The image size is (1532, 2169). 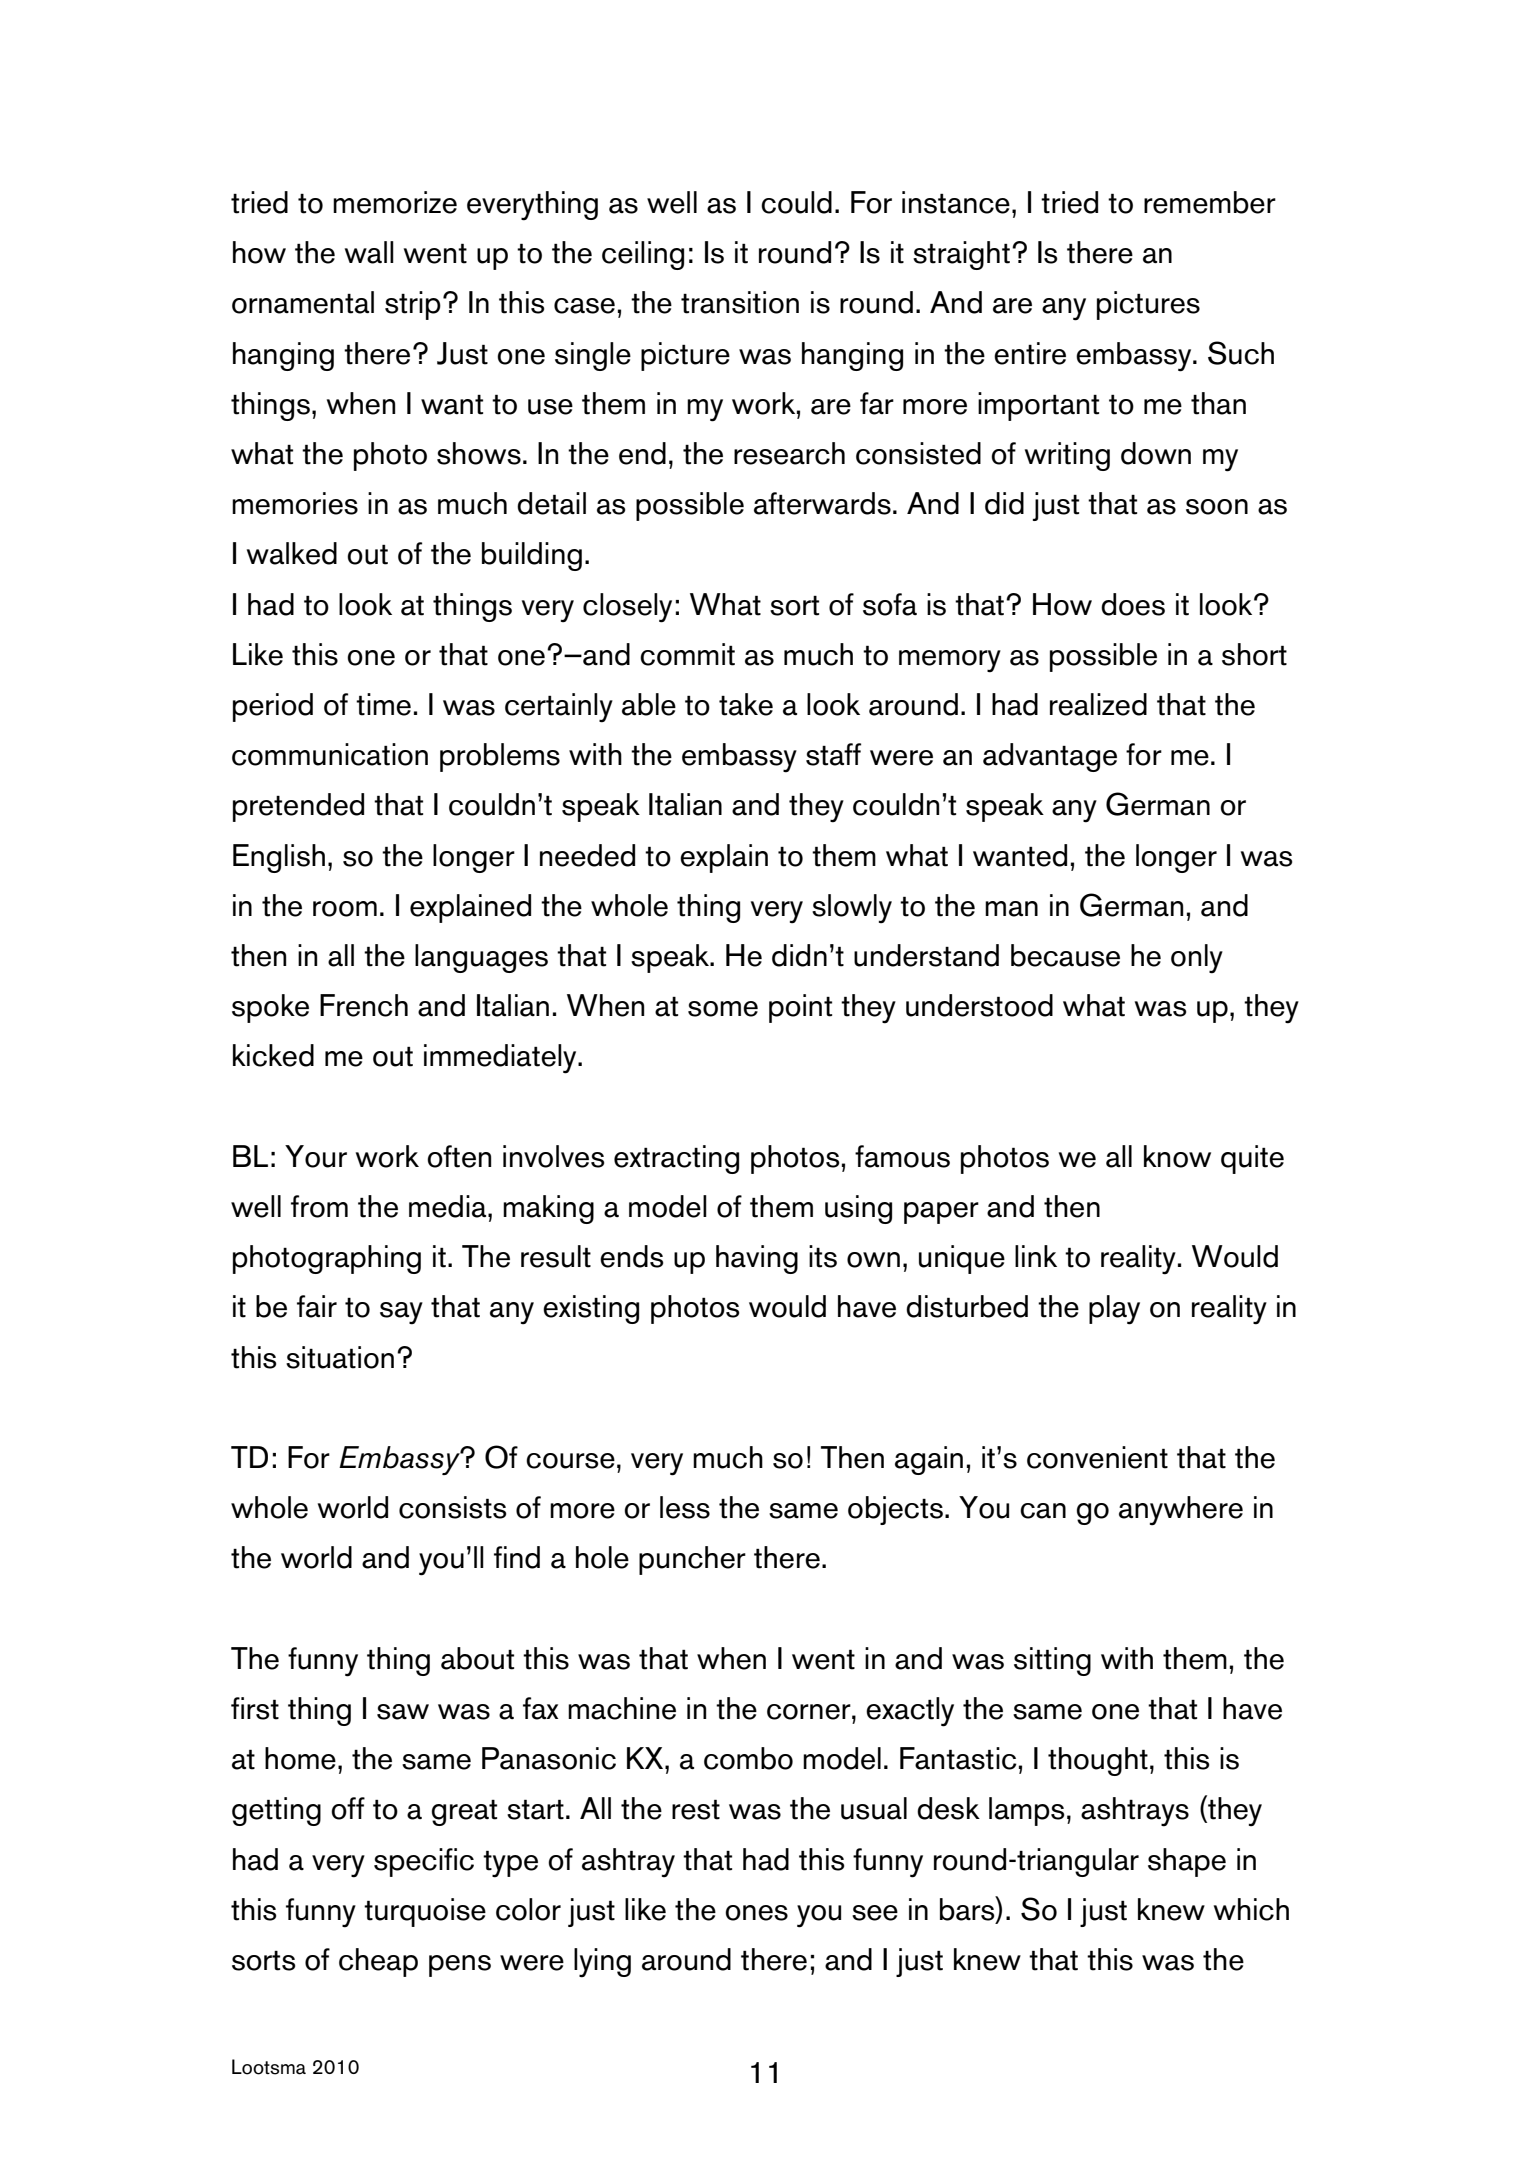 What do you see at coordinates (452, 1507) in the screenshot?
I see `consists` at bounding box center [452, 1507].
